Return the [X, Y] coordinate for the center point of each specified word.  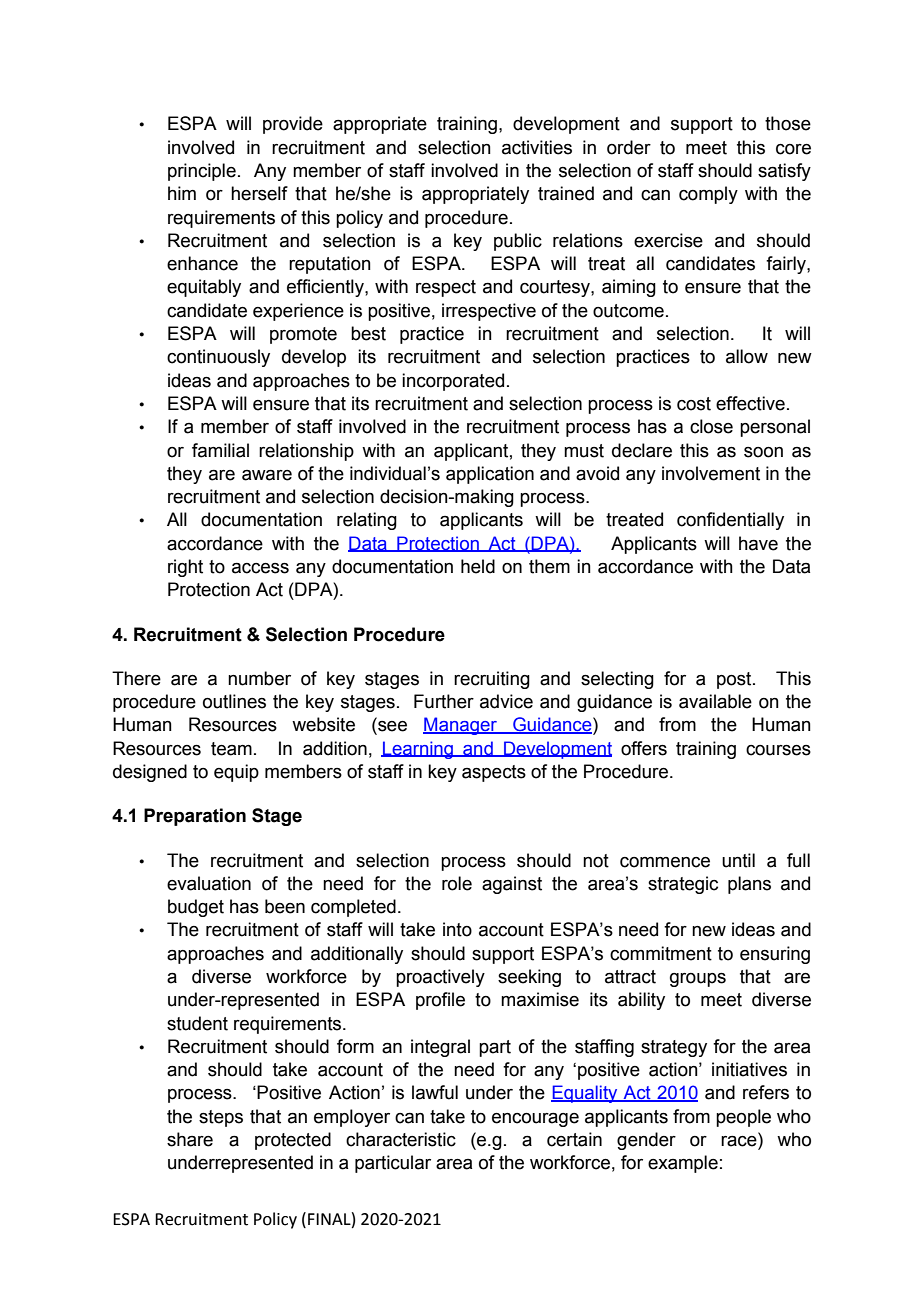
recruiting [492, 680]
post [735, 680]
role [457, 883]
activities [537, 147]
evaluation [209, 883]
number [259, 678]
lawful [435, 1092]
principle [202, 172]
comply [708, 195]
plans [749, 885]
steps [221, 1118]
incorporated [453, 382]
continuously [218, 358]
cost [694, 404]
